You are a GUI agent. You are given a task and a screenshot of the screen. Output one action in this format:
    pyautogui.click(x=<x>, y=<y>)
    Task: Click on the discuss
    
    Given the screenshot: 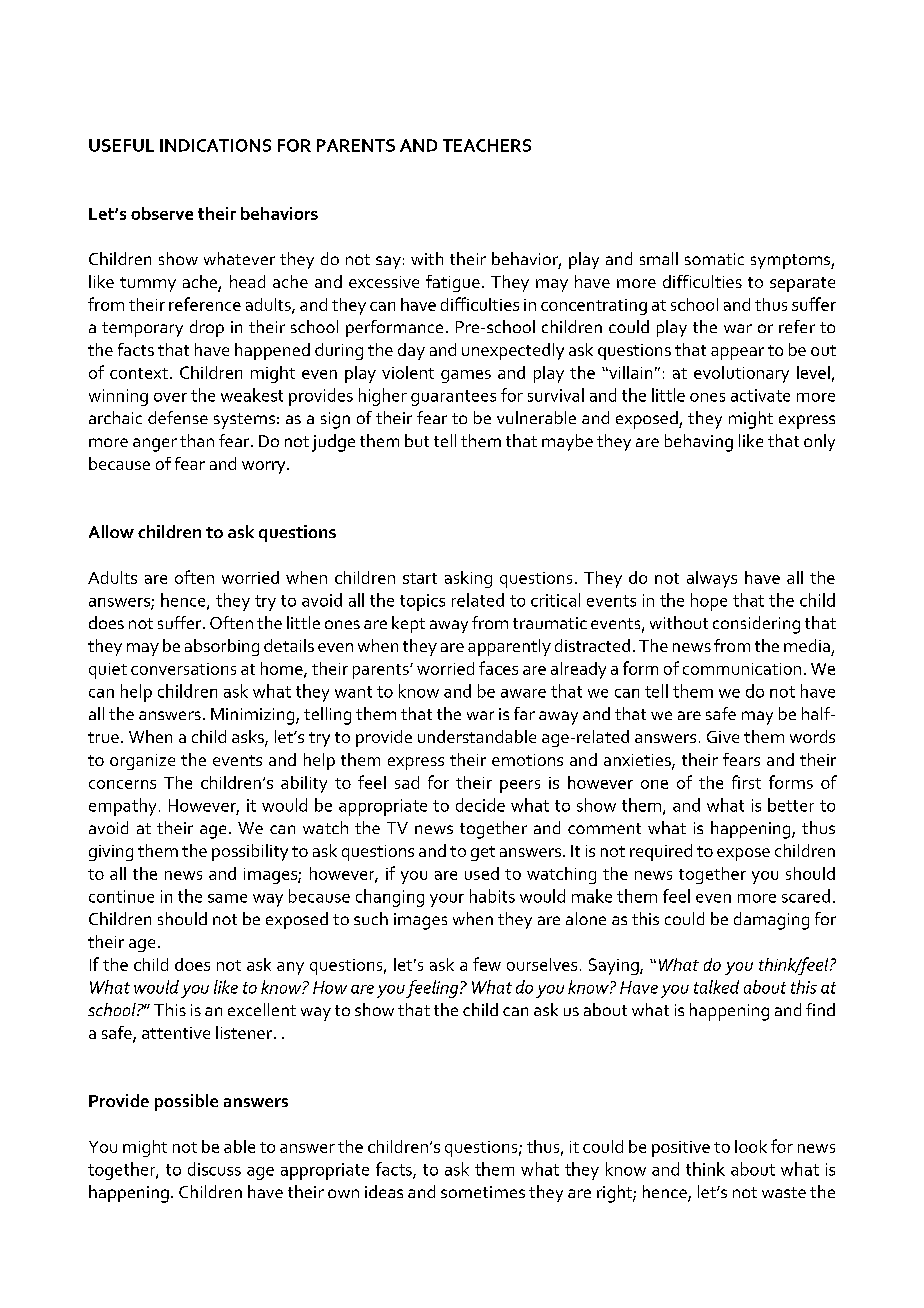 What is the action you would take?
    pyautogui.click(x=214, y=1169)
